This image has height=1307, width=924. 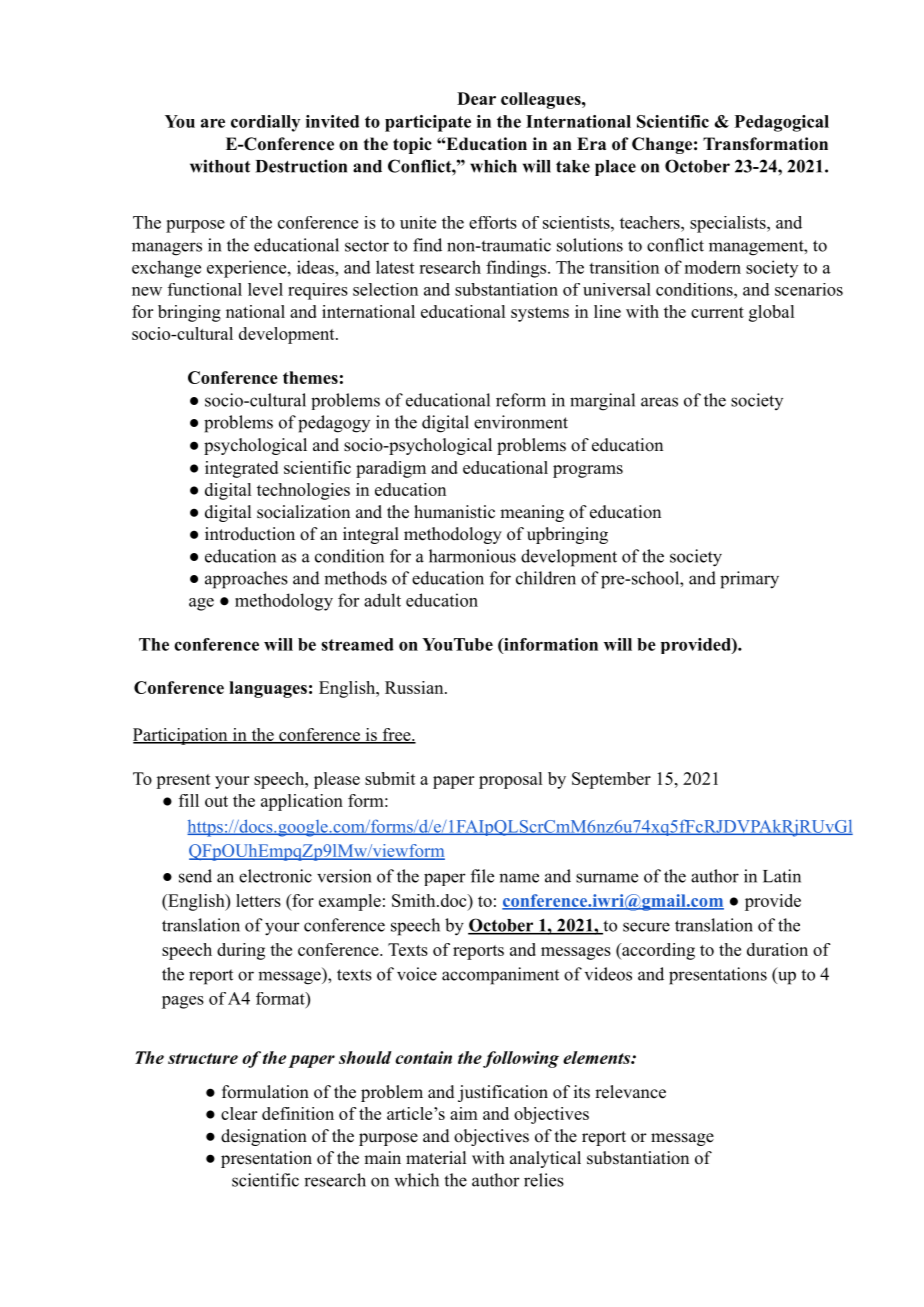 I want to click on fill, so click(x=189, y=800).
